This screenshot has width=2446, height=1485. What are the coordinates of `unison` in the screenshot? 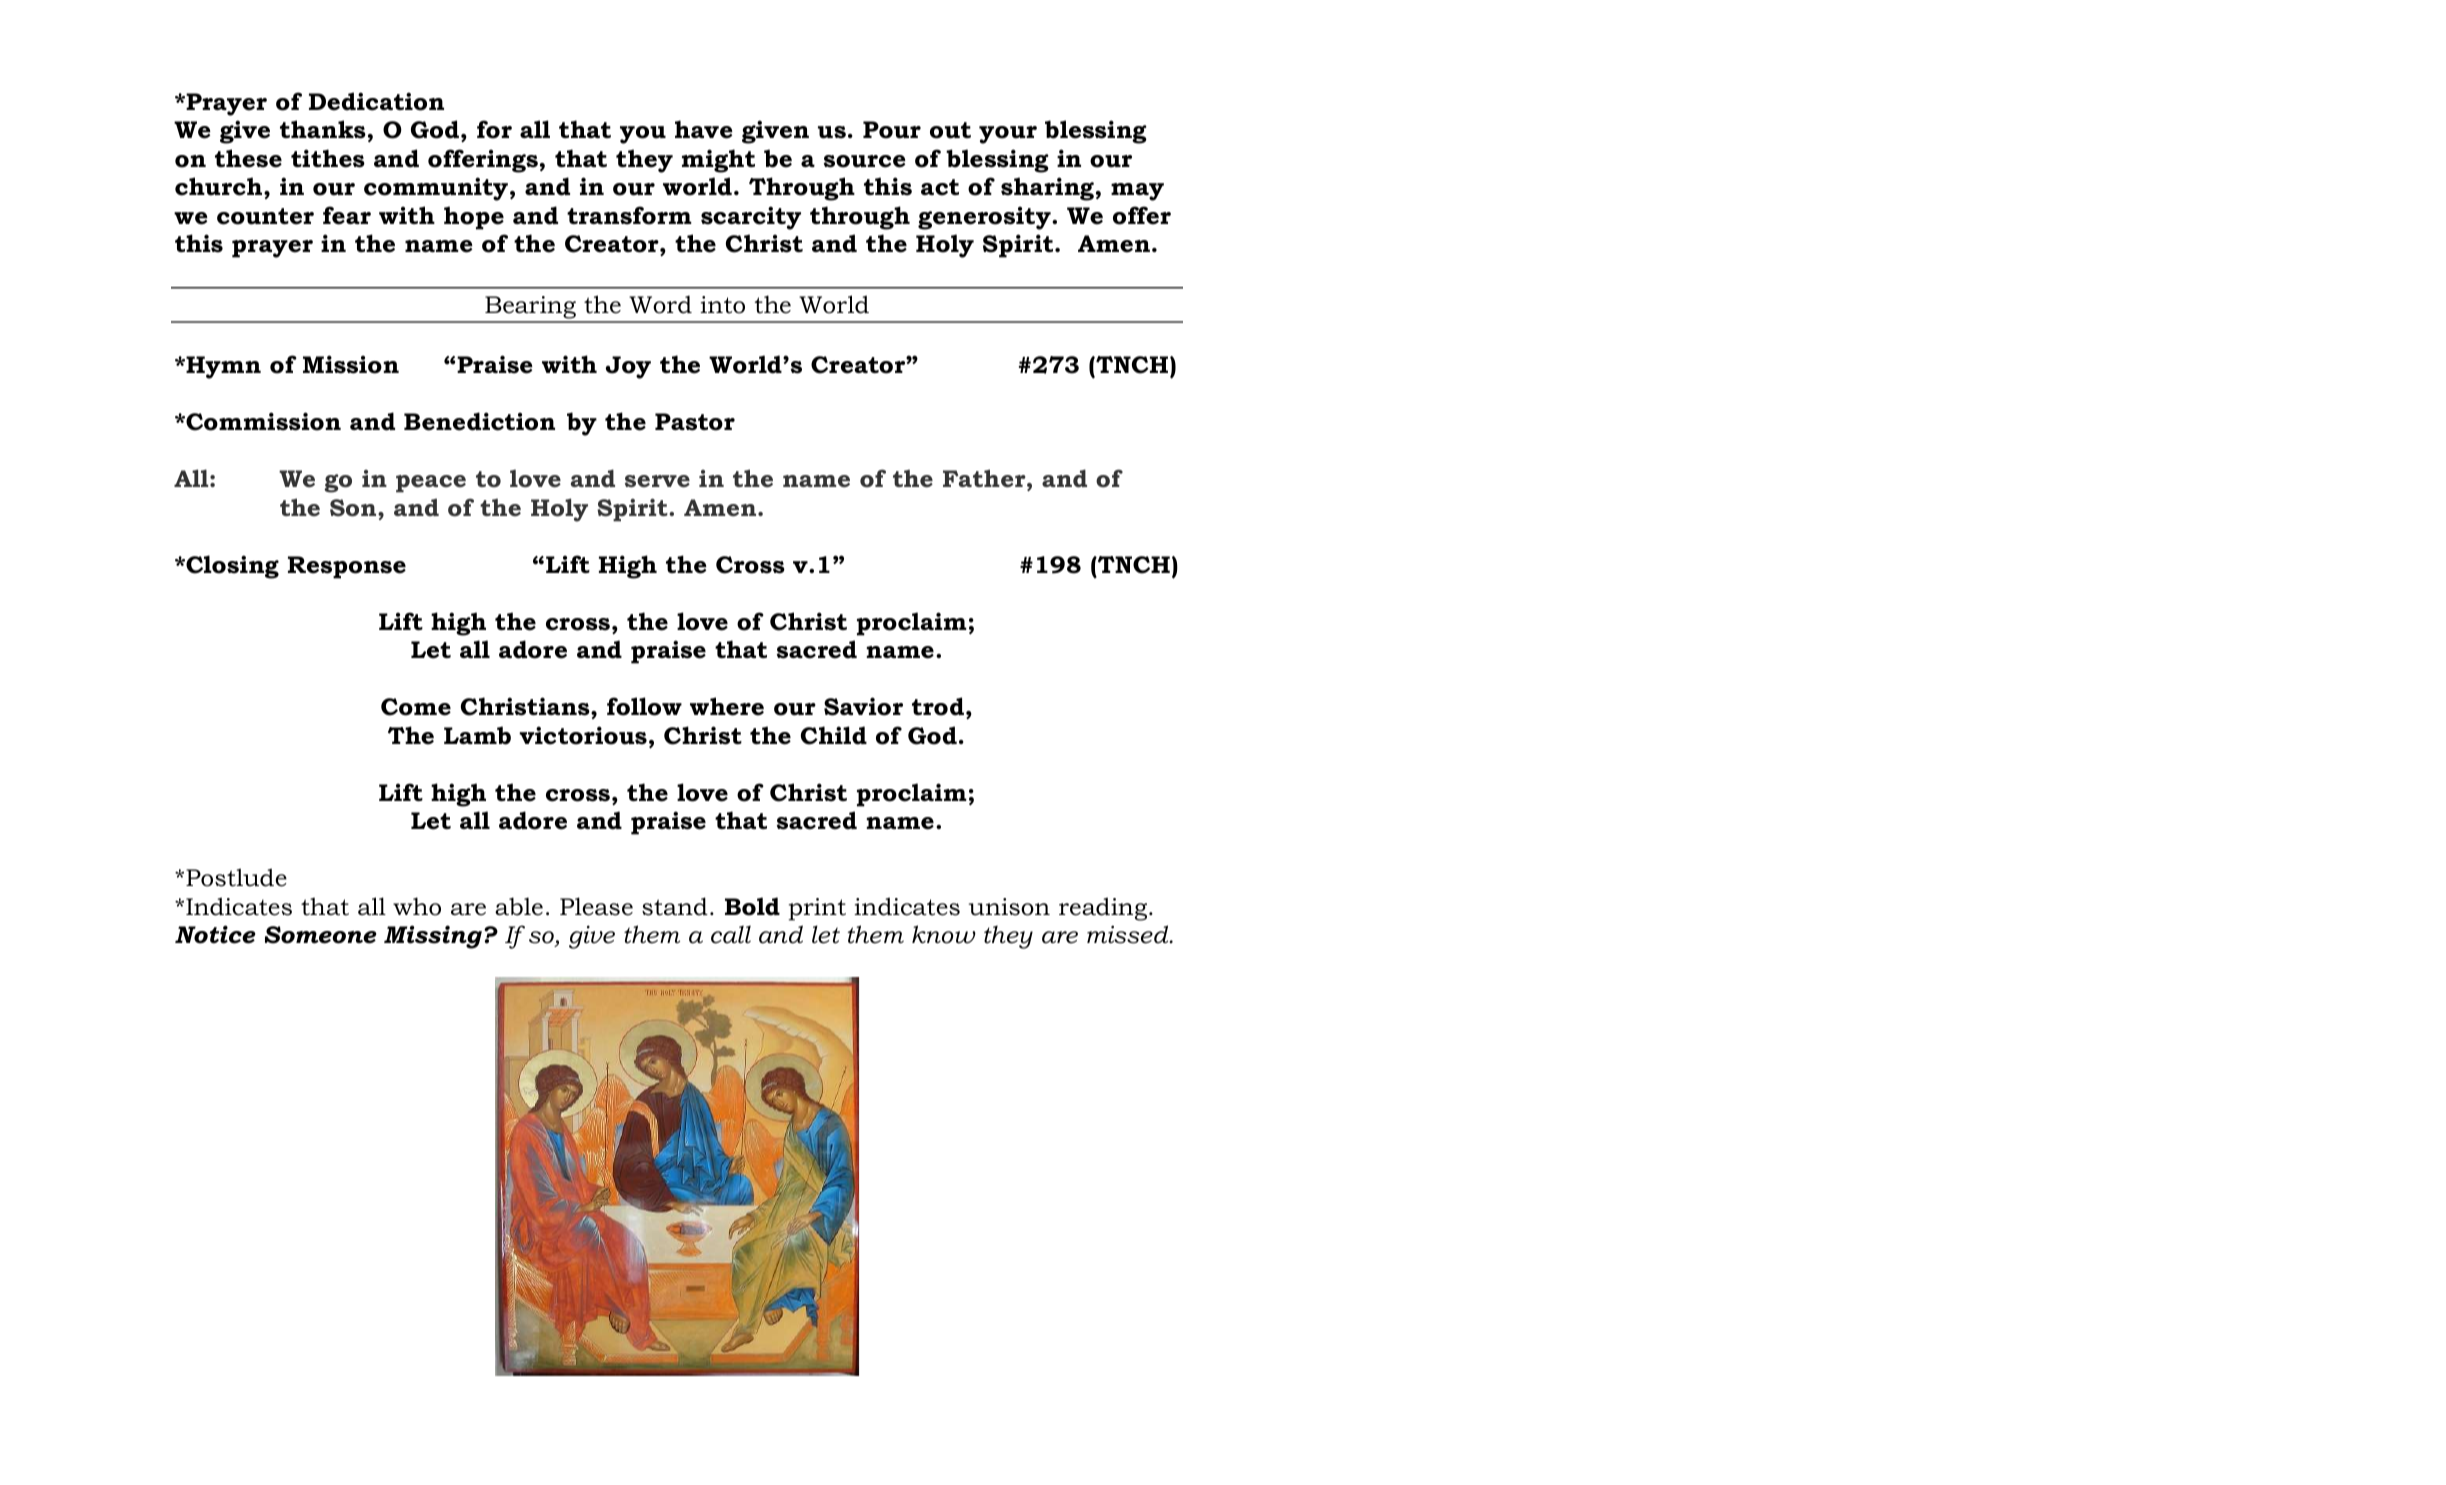 It's located at (1009, 907).
